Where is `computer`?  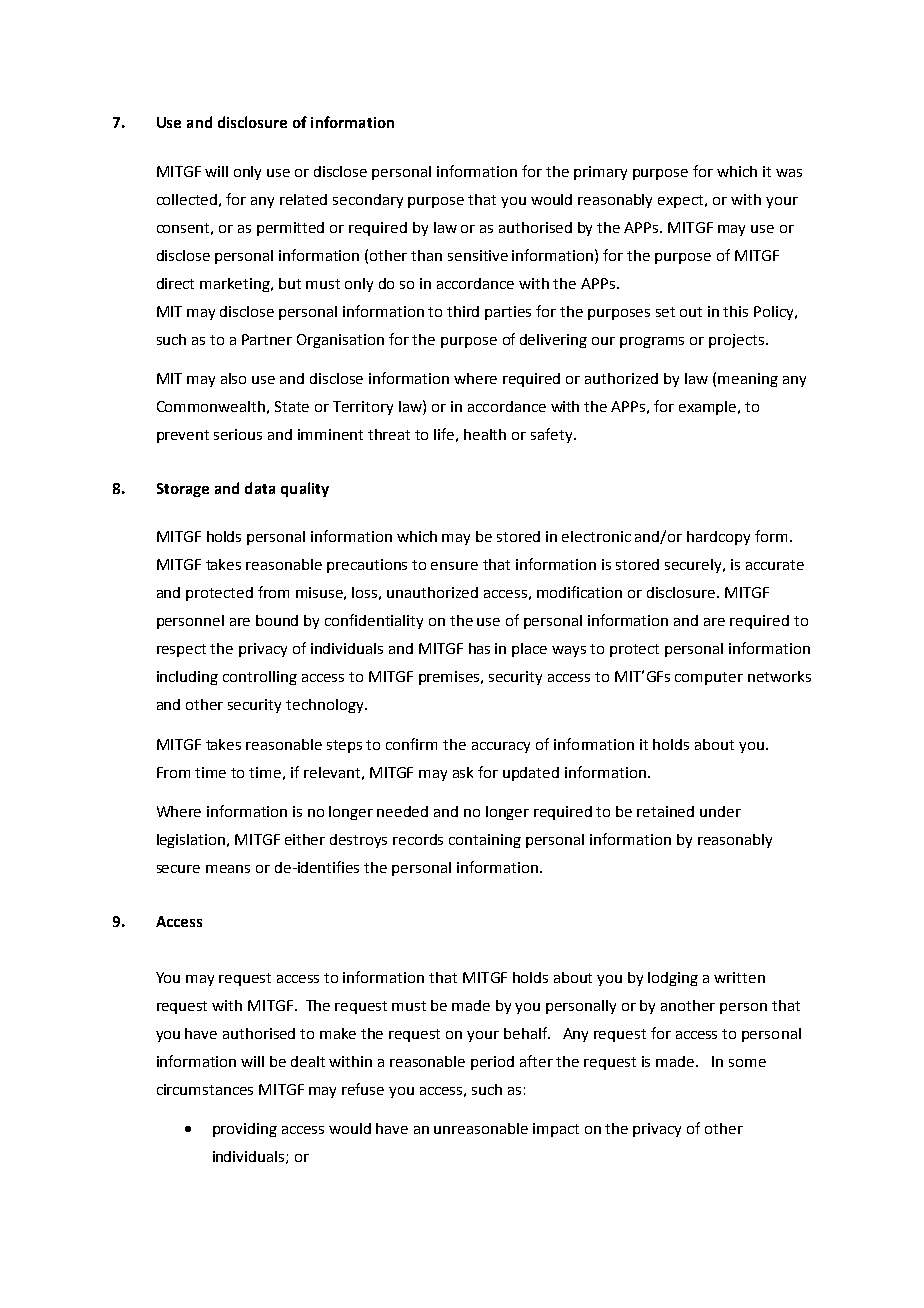
computer is located at coordinates (709, 678).
